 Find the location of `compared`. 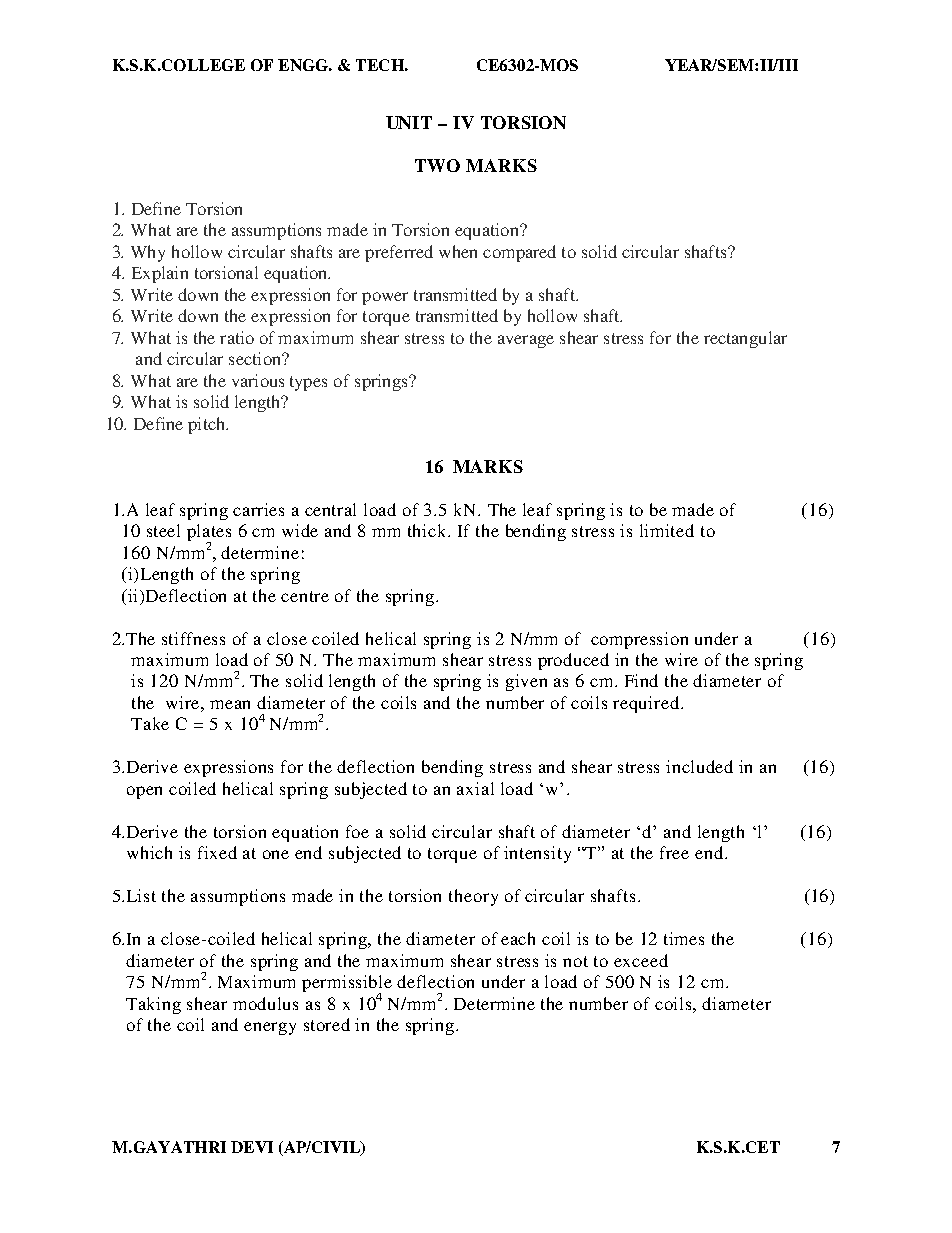

compared is located at coordinates (519, 253).
